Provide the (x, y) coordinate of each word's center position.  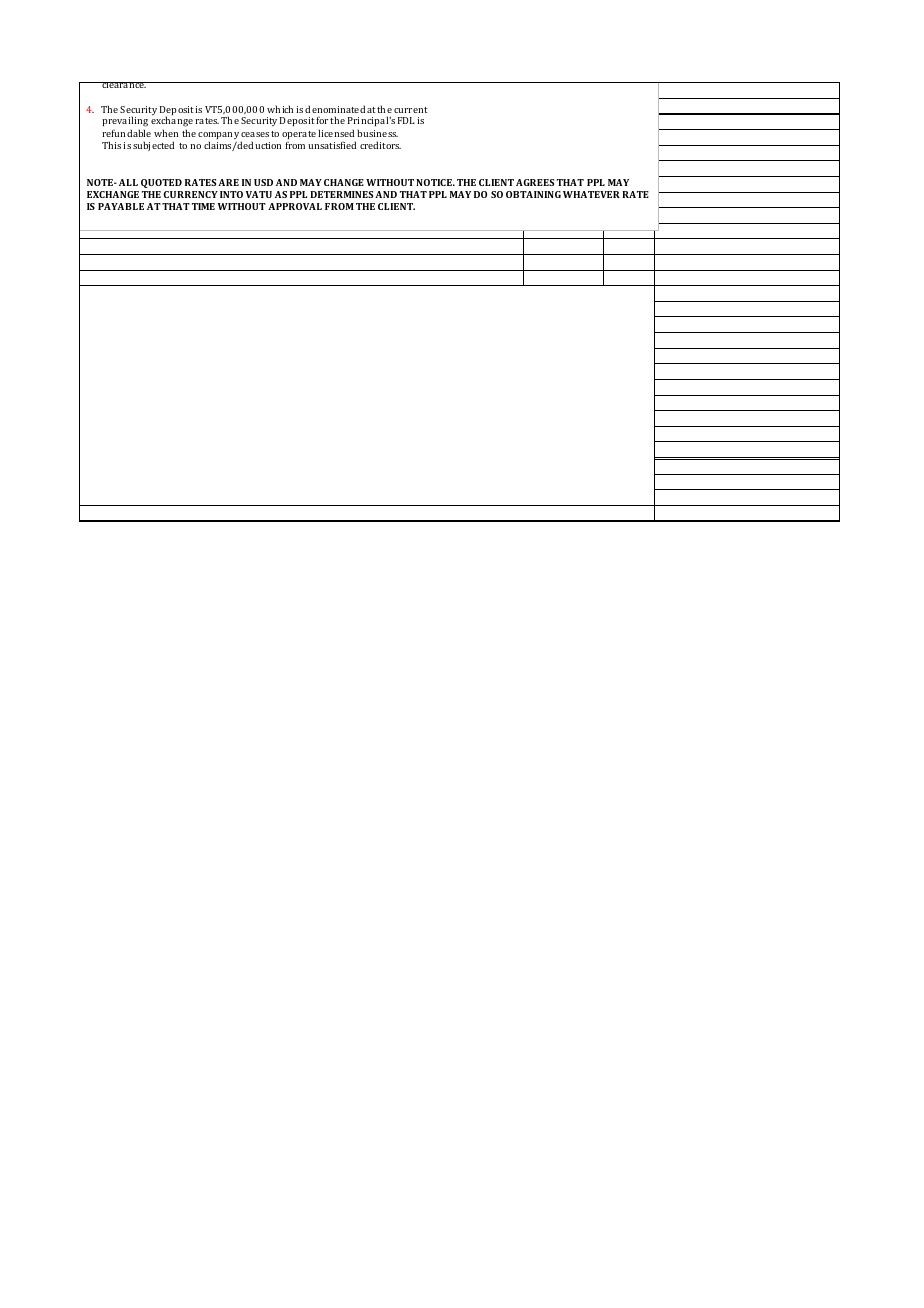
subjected (153, 146)
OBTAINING (533, 194)
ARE (228, 182)
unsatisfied (332, 145)
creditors (380, 145)
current (411, 110)
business (377, 133)
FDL (406, 120)
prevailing (125, 123)
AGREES (535, 182)
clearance (123, 85)
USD (263, 182)
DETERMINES (341, 194)
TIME (203, 206)
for (322, 120)
